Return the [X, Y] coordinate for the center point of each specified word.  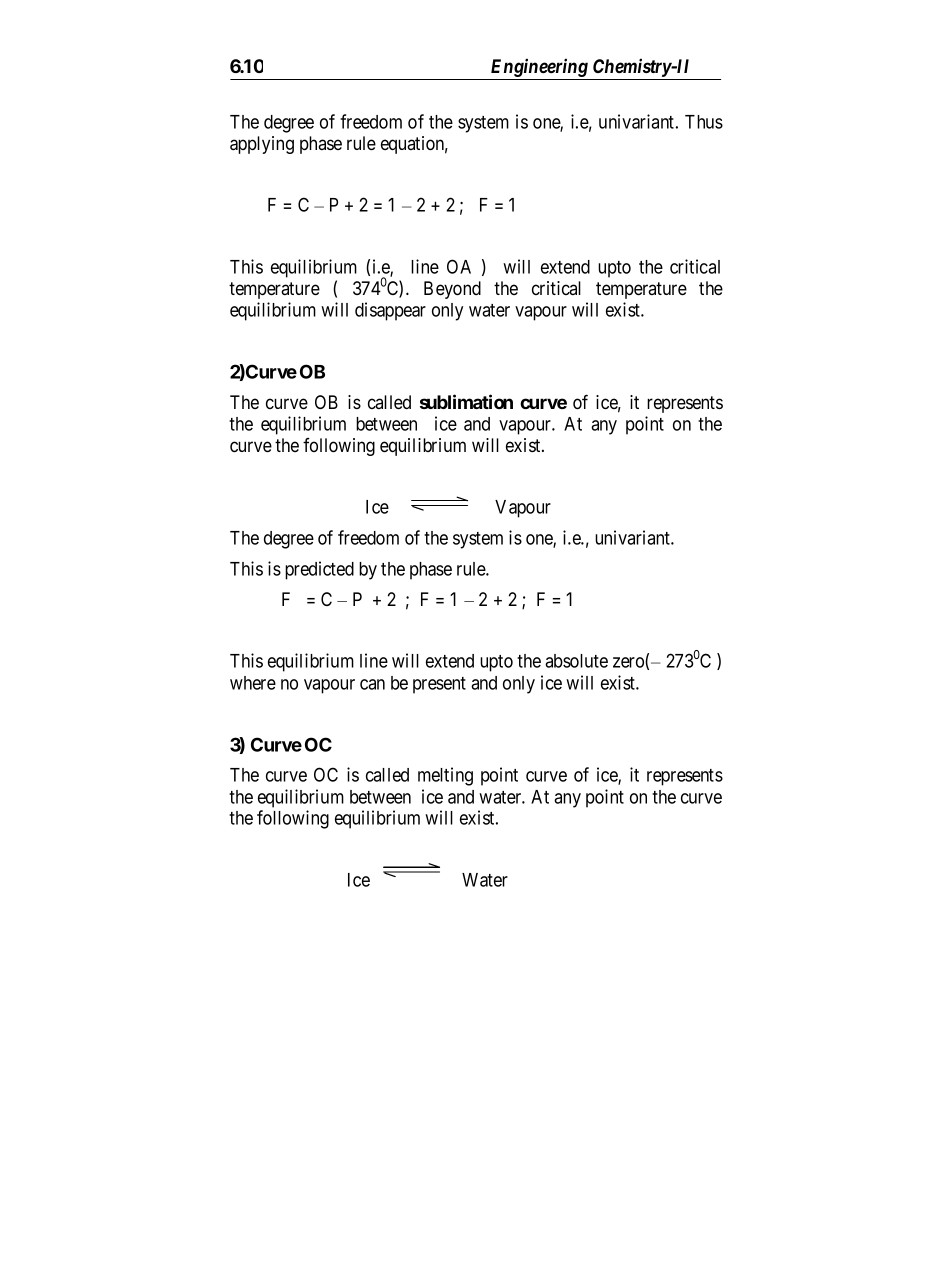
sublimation [466, 401]
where [253, 683]
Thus [704, 122]
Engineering [539, 69]
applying [262, 145]
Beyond [452, 290]
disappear [390, 311]
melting [445, 776]
